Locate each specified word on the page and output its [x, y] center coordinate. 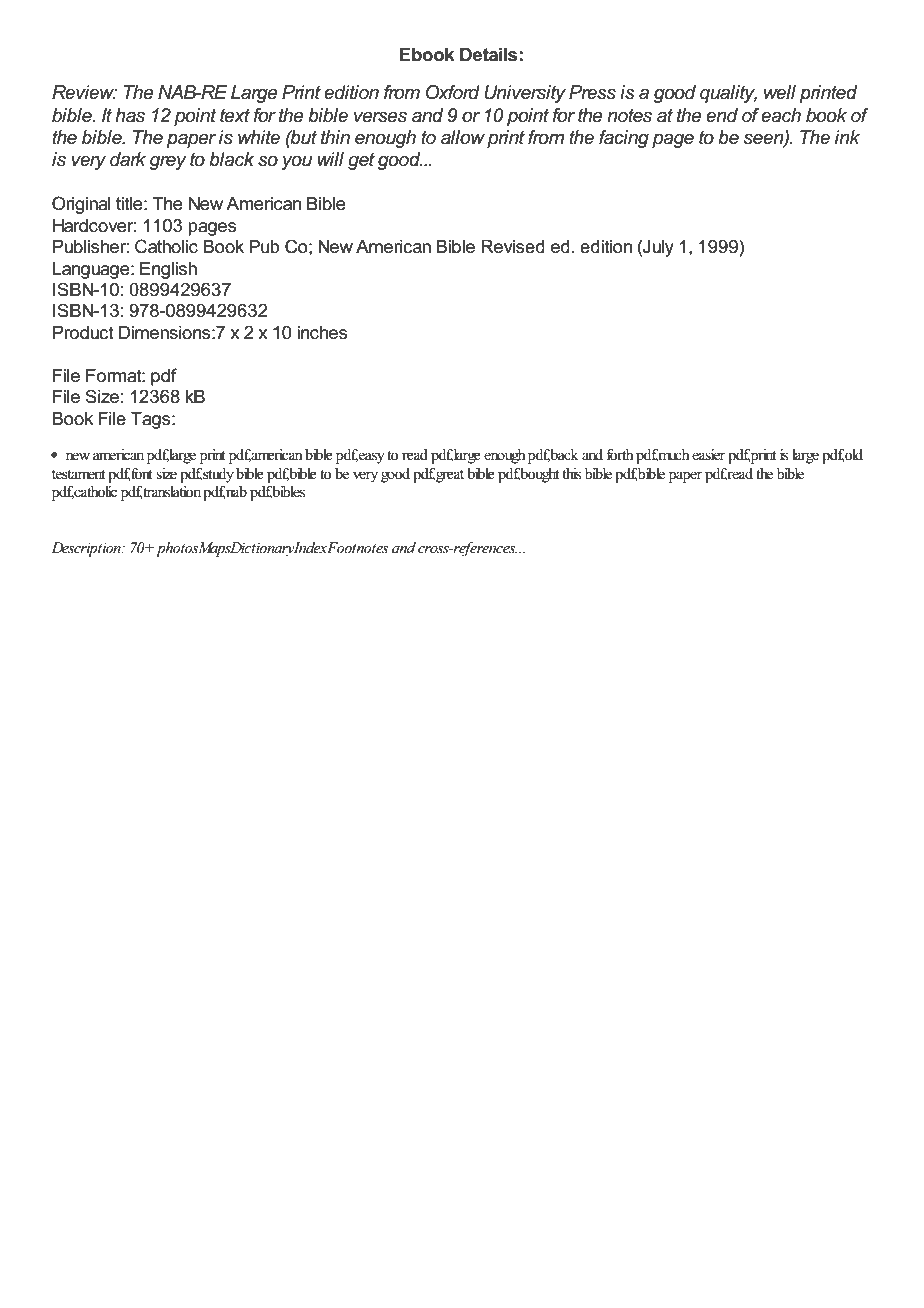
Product [83, 333]
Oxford [453, 92]
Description [87, 549]
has [130, 115]
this [571, 474]
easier [708, 455]
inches [322, 333]
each [781, 115]
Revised [513, 247]
